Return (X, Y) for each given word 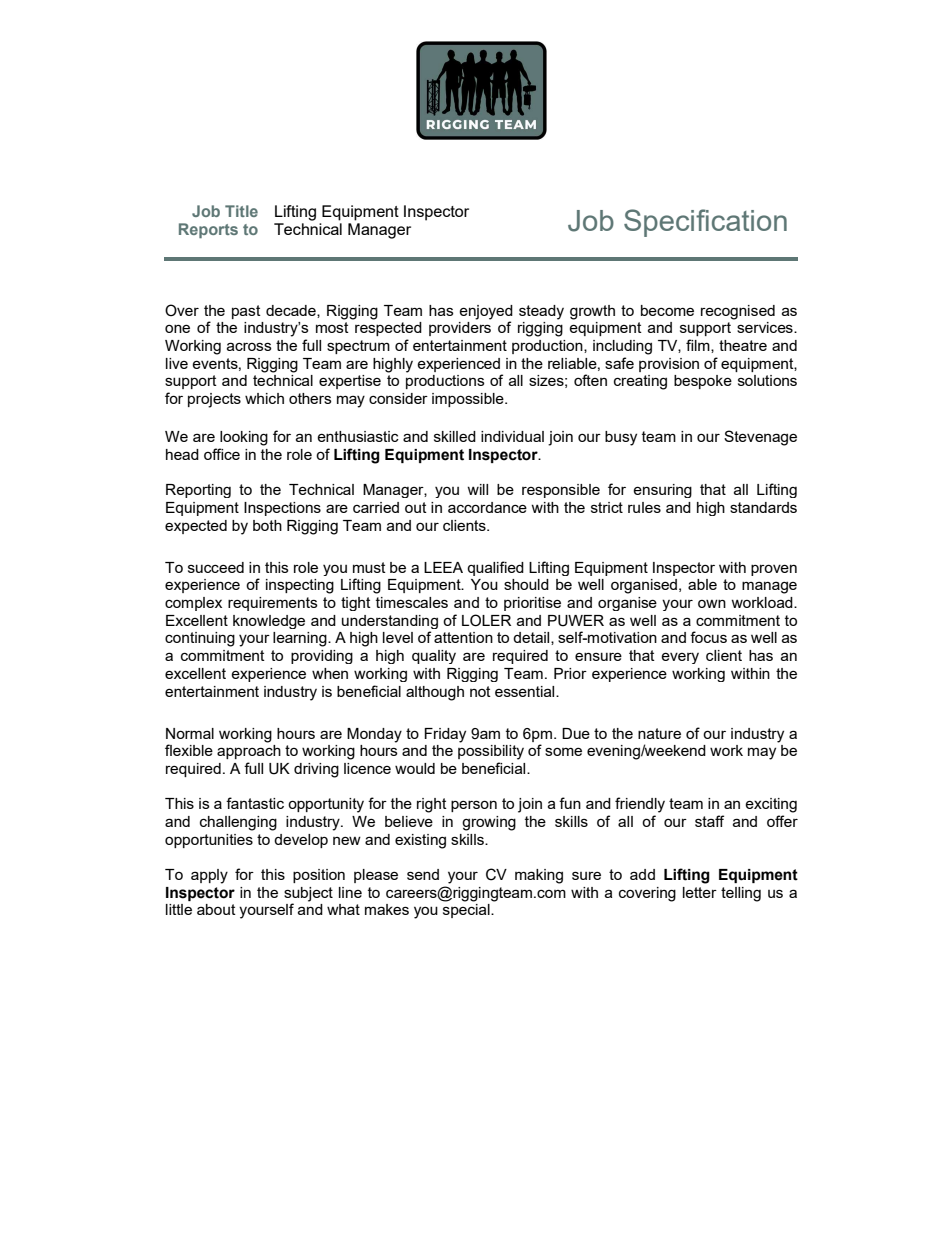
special (467, 911)
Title (241, 211)
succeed (216, 567)
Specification (705, 223)
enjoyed (486, 312)
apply (209, 876)
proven (774, 570)
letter (700, 892)
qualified (495, 568)
